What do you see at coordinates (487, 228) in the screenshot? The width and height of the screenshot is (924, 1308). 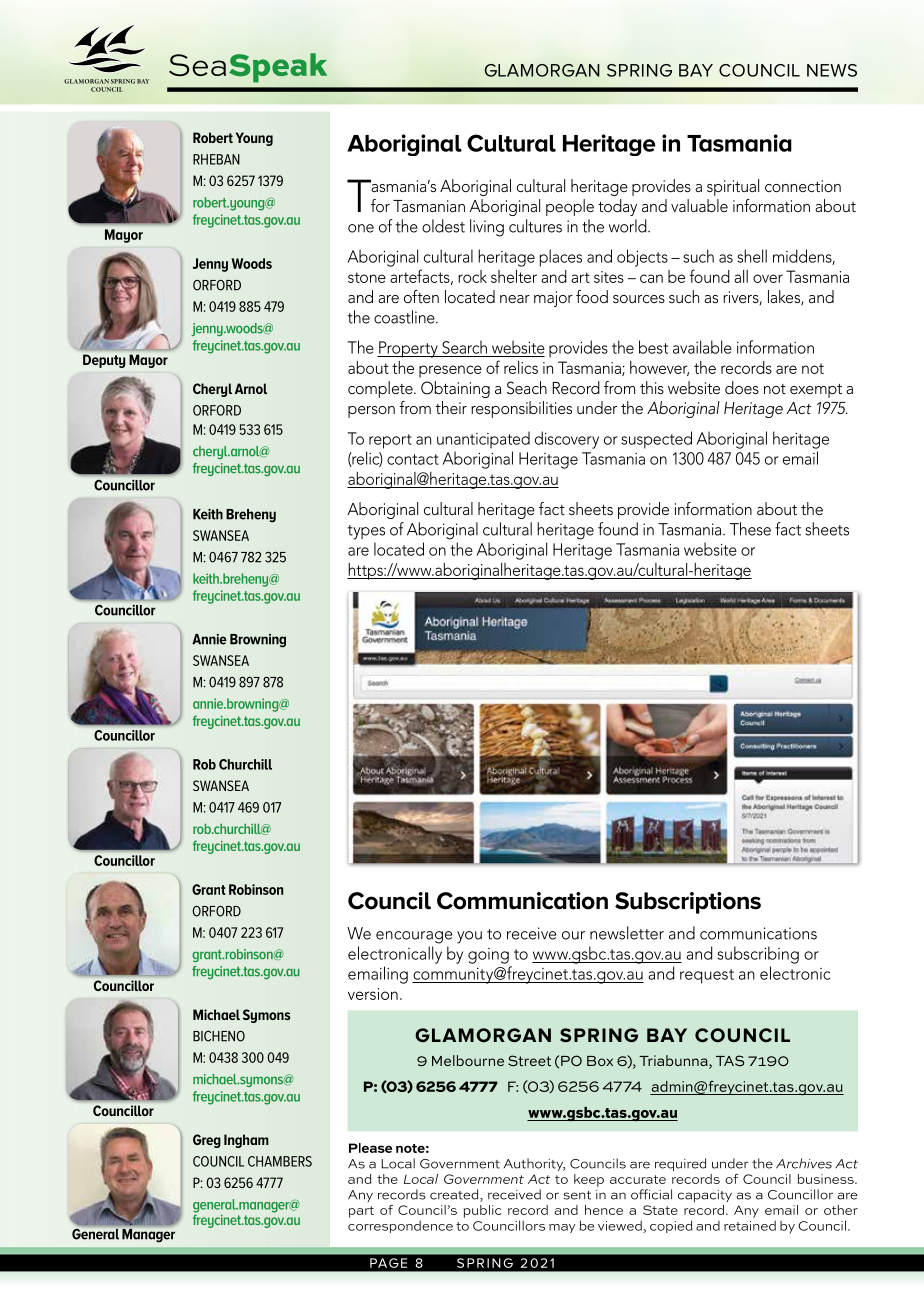 I see `living` at bounding box center [487, 228].
